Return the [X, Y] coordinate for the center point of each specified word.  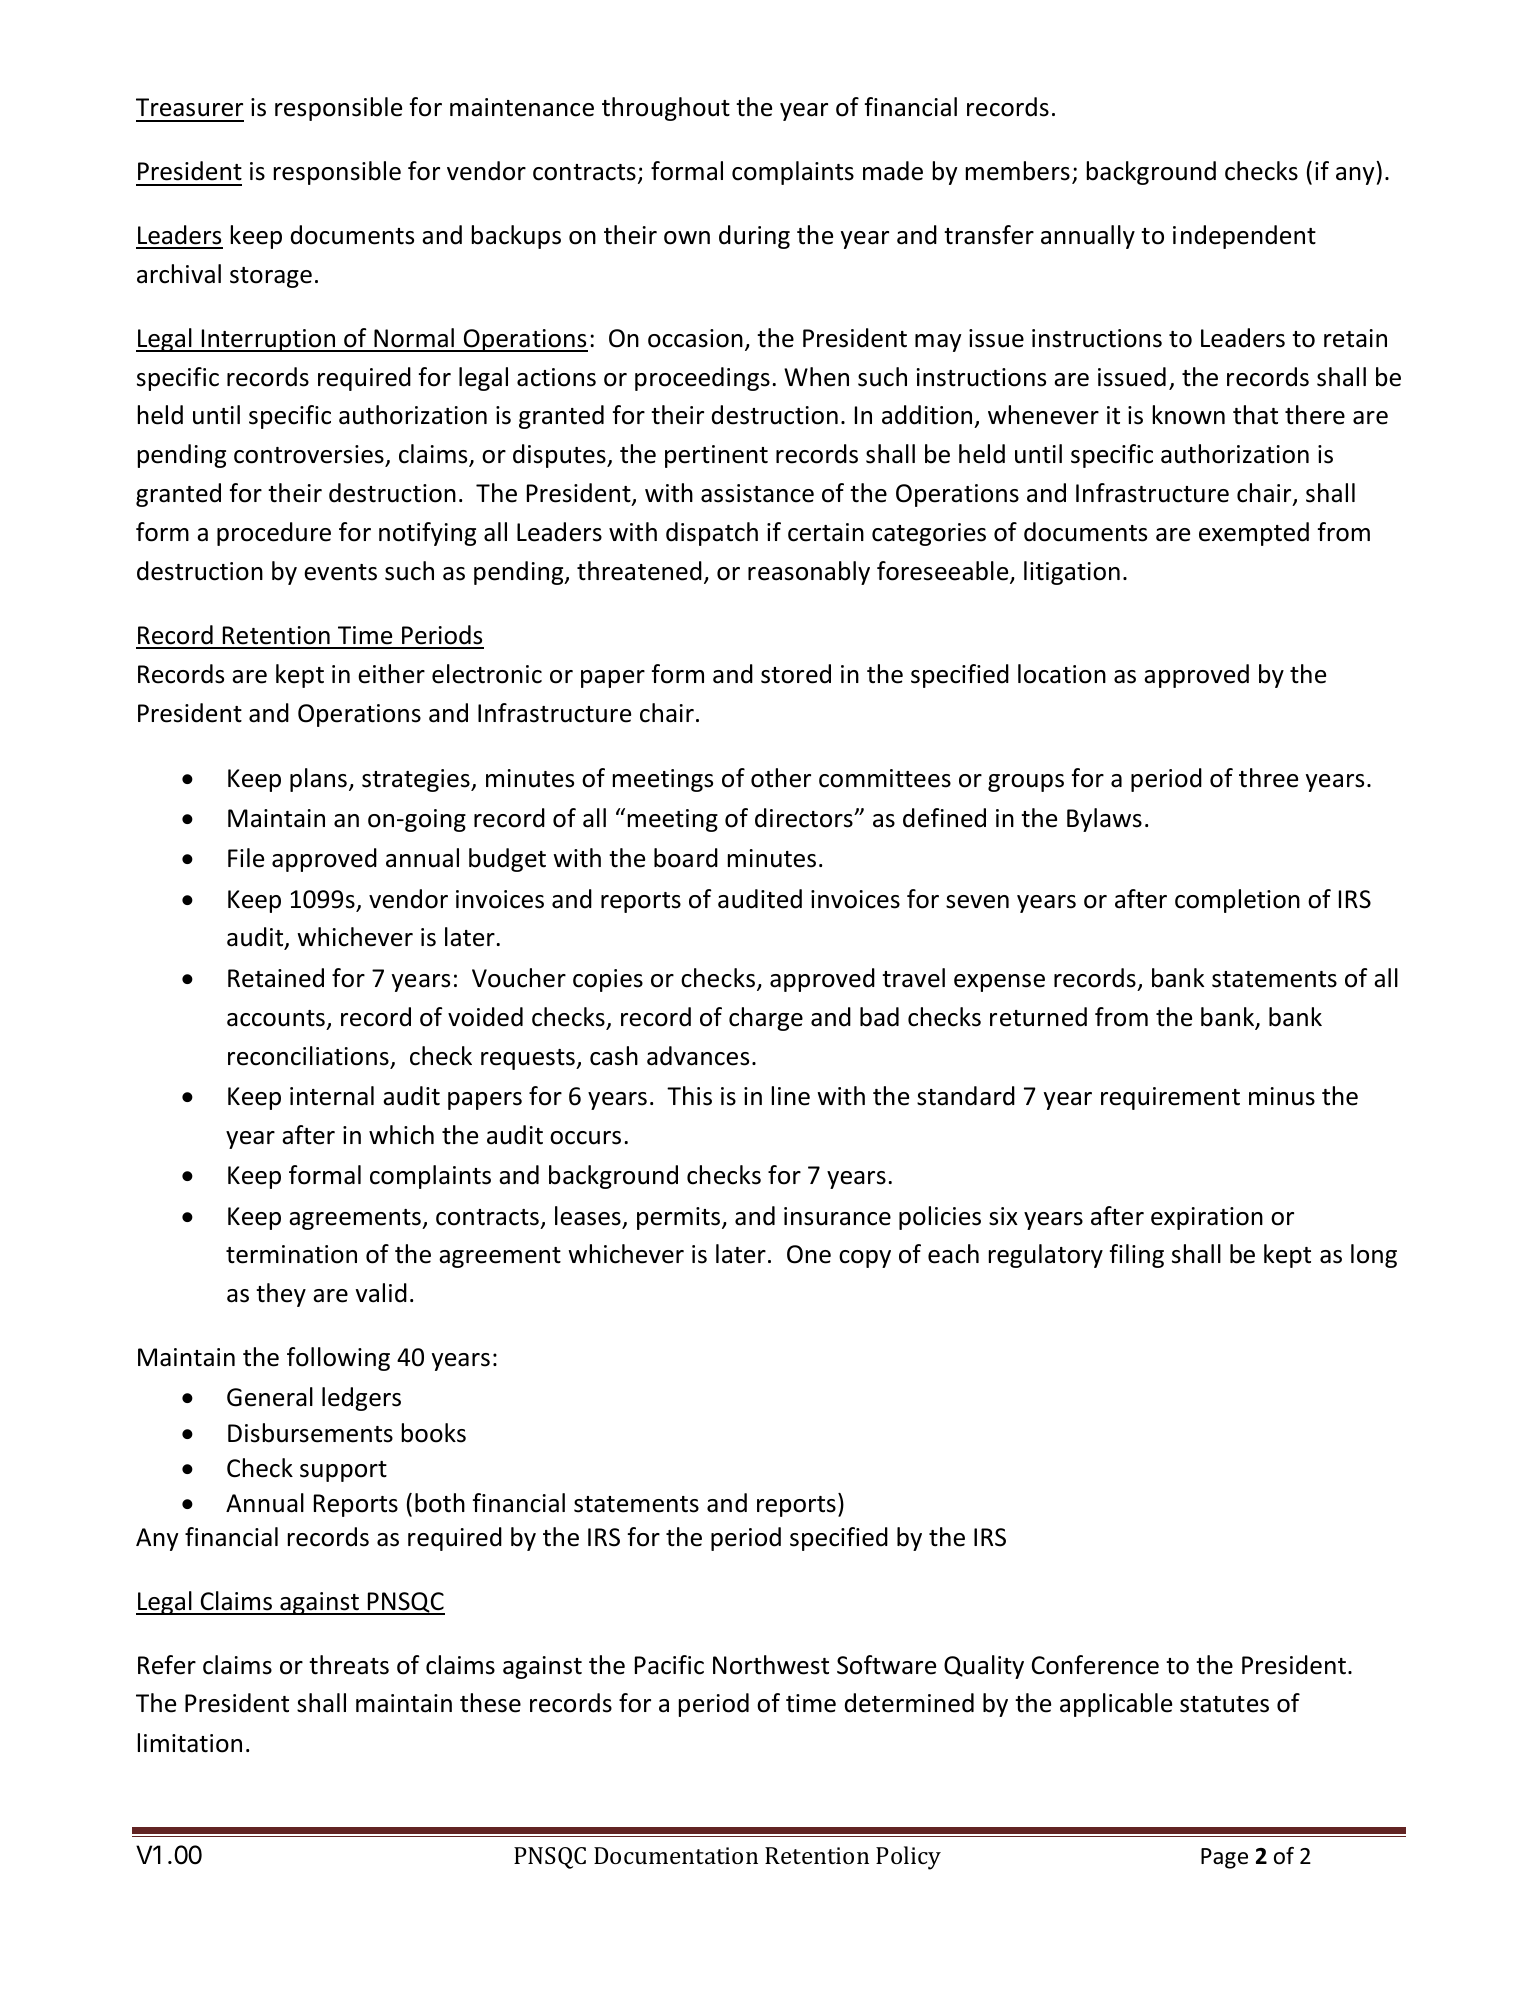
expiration [1207, 1218]
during [754, 237]
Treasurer [189, 107]
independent [1244, 237]
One [809, 1254]
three [1268, 778]
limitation [190, 1743]
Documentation [676, 1855]
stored [796, 674]
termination [291, 1254]
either [391, 674]
